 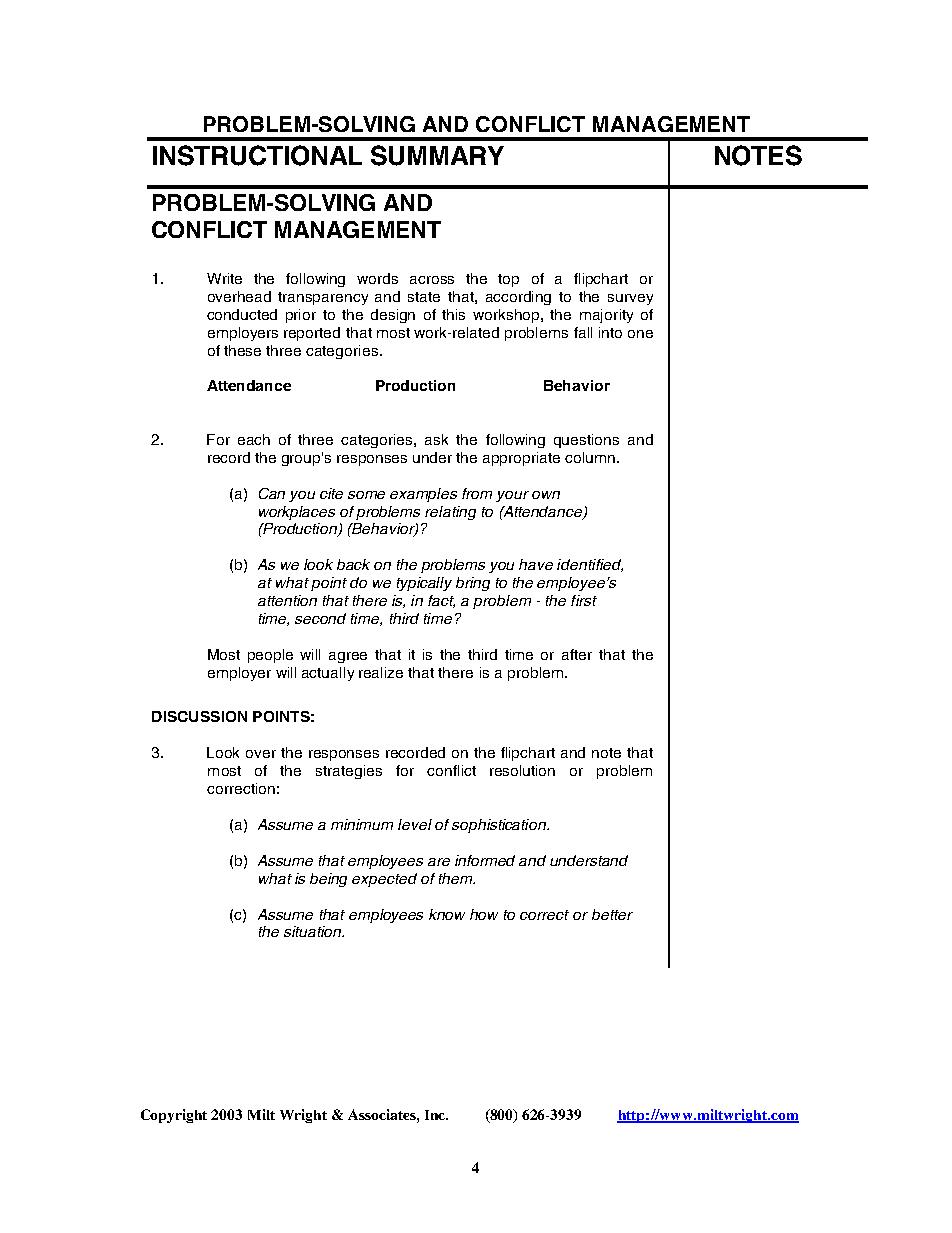 I want to click on Copyright, so click(x=174, y=1116).
